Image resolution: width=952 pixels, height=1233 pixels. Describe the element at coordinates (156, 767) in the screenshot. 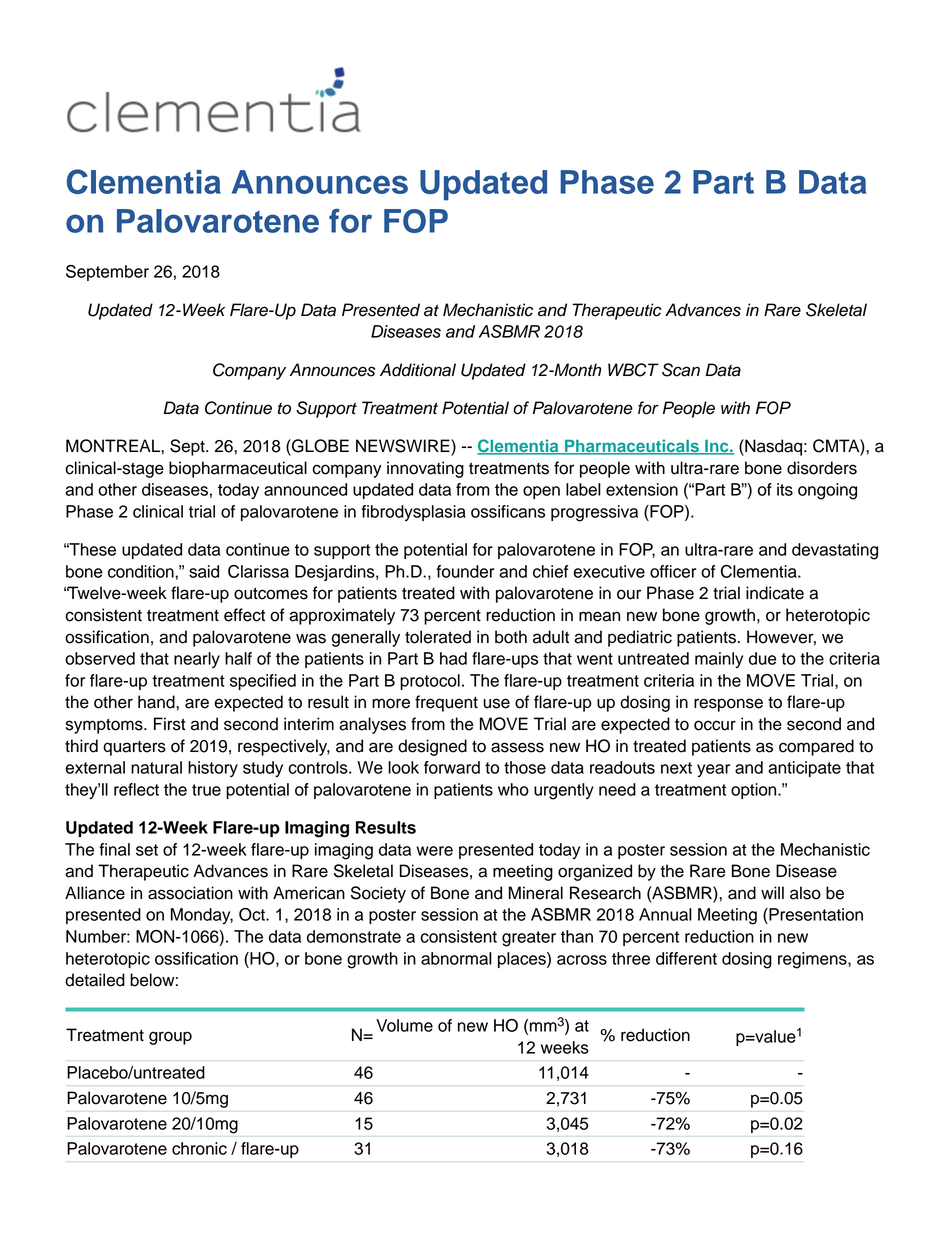

I see `natural` at that location.
